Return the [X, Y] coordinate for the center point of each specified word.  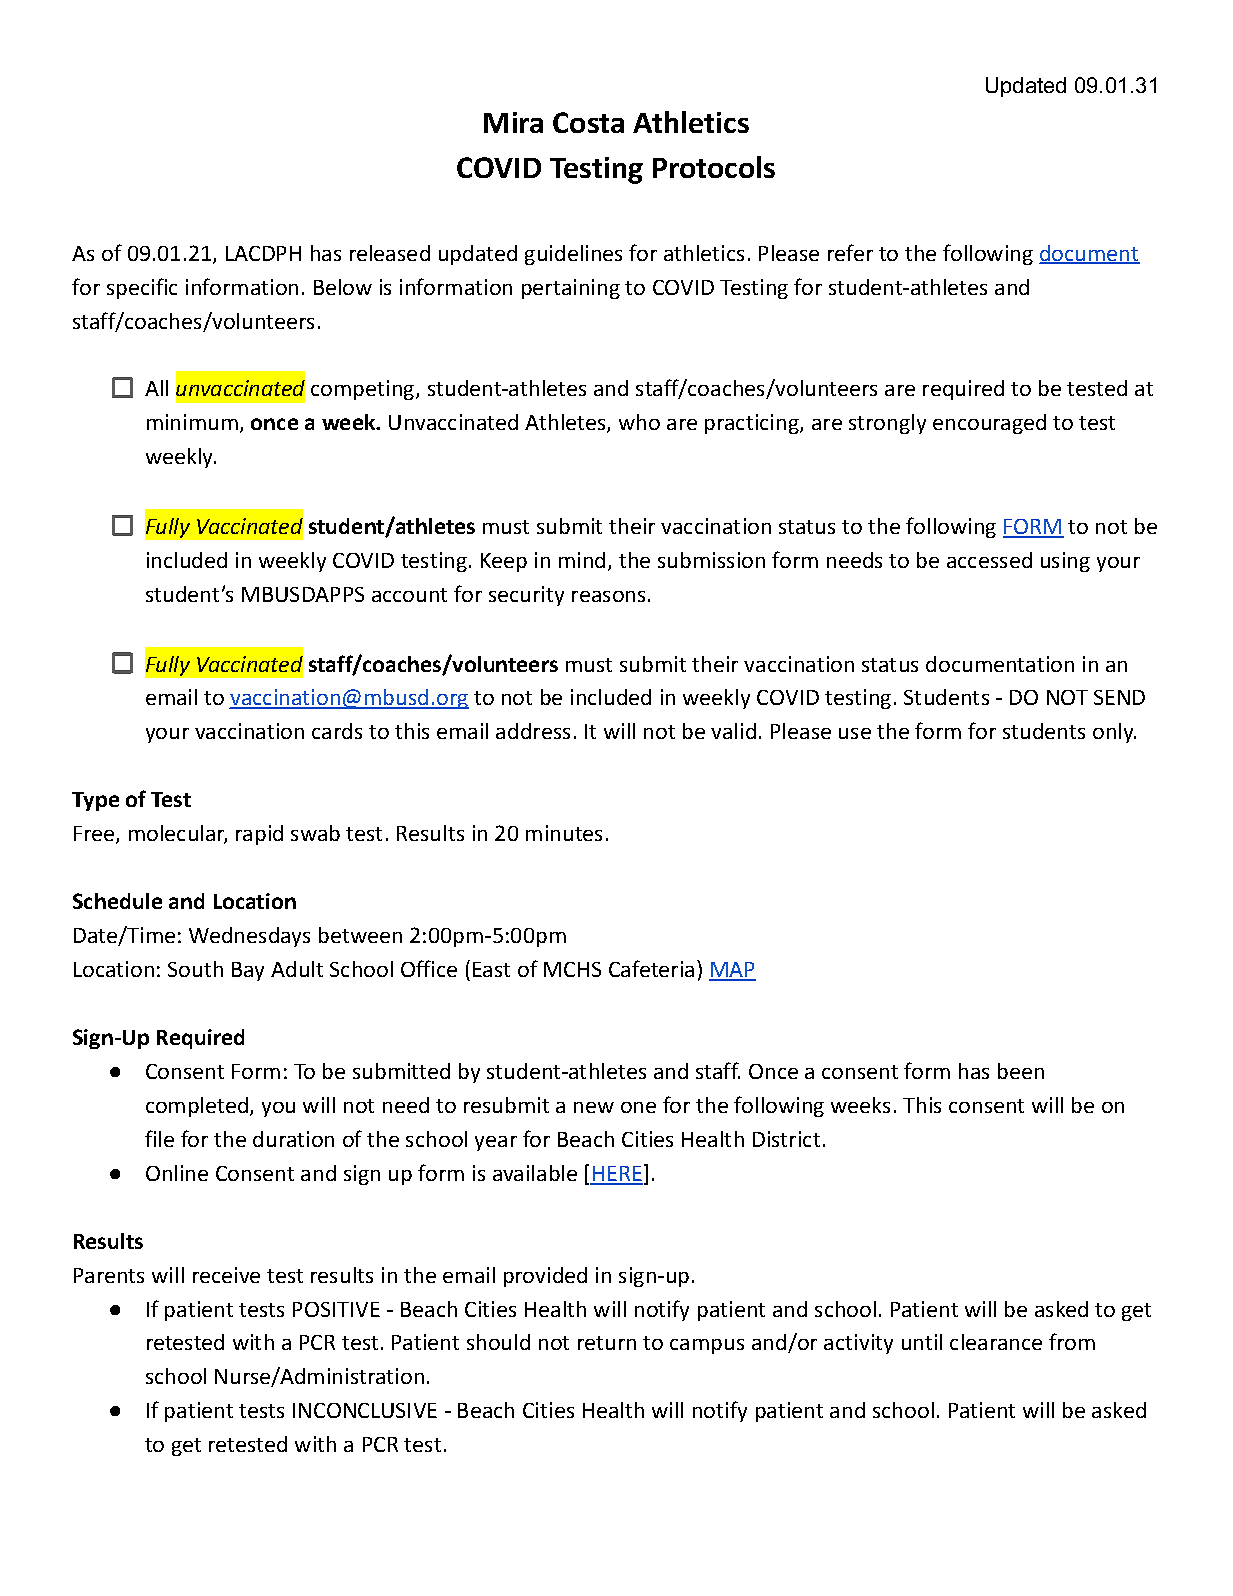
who [639, 422]
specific [142, 288]
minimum [192, 422]
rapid [259, 835]
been [1021, 1071]
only [1114, 733]
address [533, 731]
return [607, 1343]
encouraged [989, 424]
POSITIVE [336, 1309]
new [594, 1107]
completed [198, 1107]
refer [850, 252]
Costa [588, 122]
